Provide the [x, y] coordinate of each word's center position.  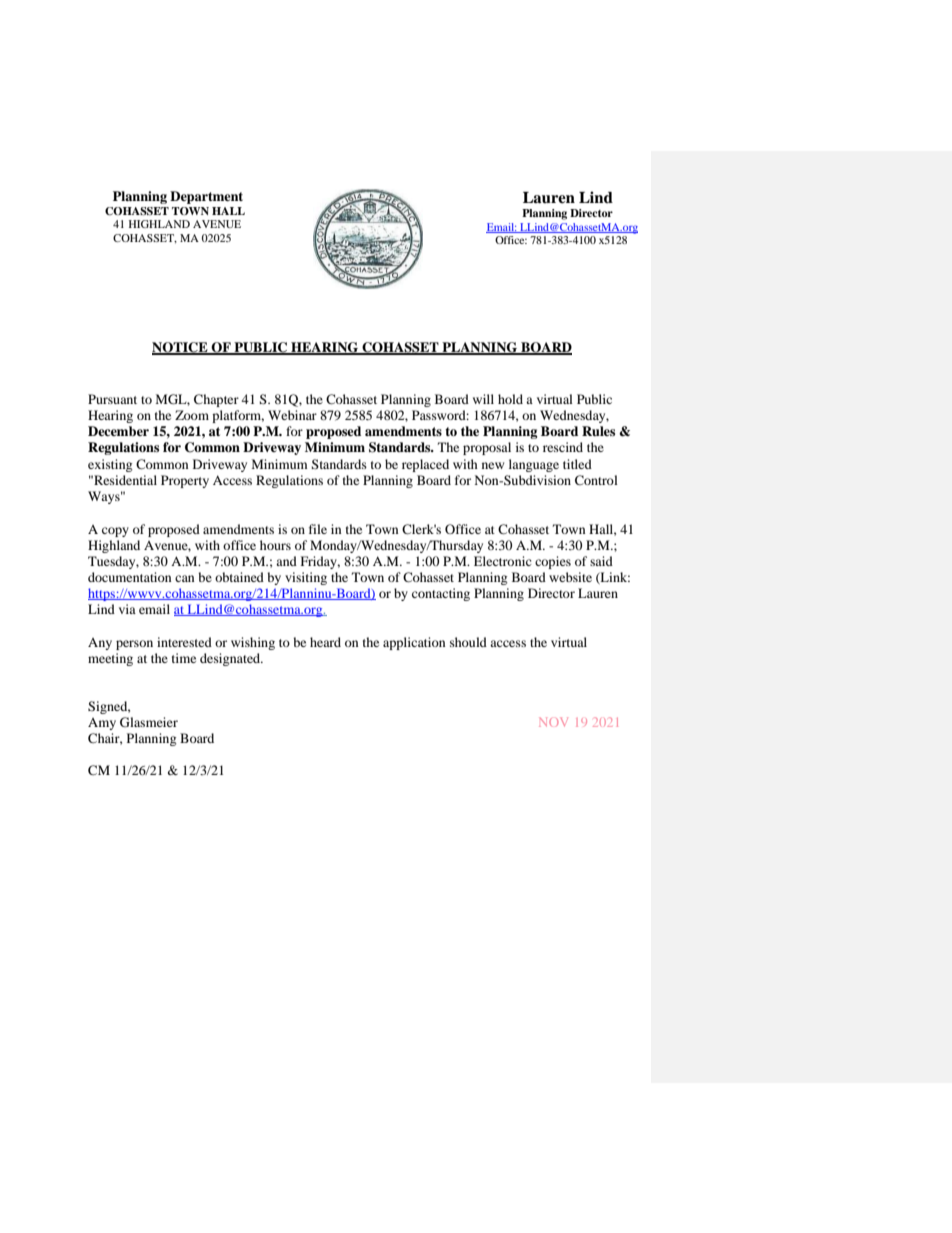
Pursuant [112, 399]
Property [185, 481]
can [185, 578]
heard [325, 642]
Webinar [292, 415]
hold [510, 399]
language [534, 465]
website [570, 577]
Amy [102, 724]
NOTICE [181, 348]
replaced [425, 465]
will [483, 399]
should [468, 642]
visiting [306, 578]
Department [206, 197]
